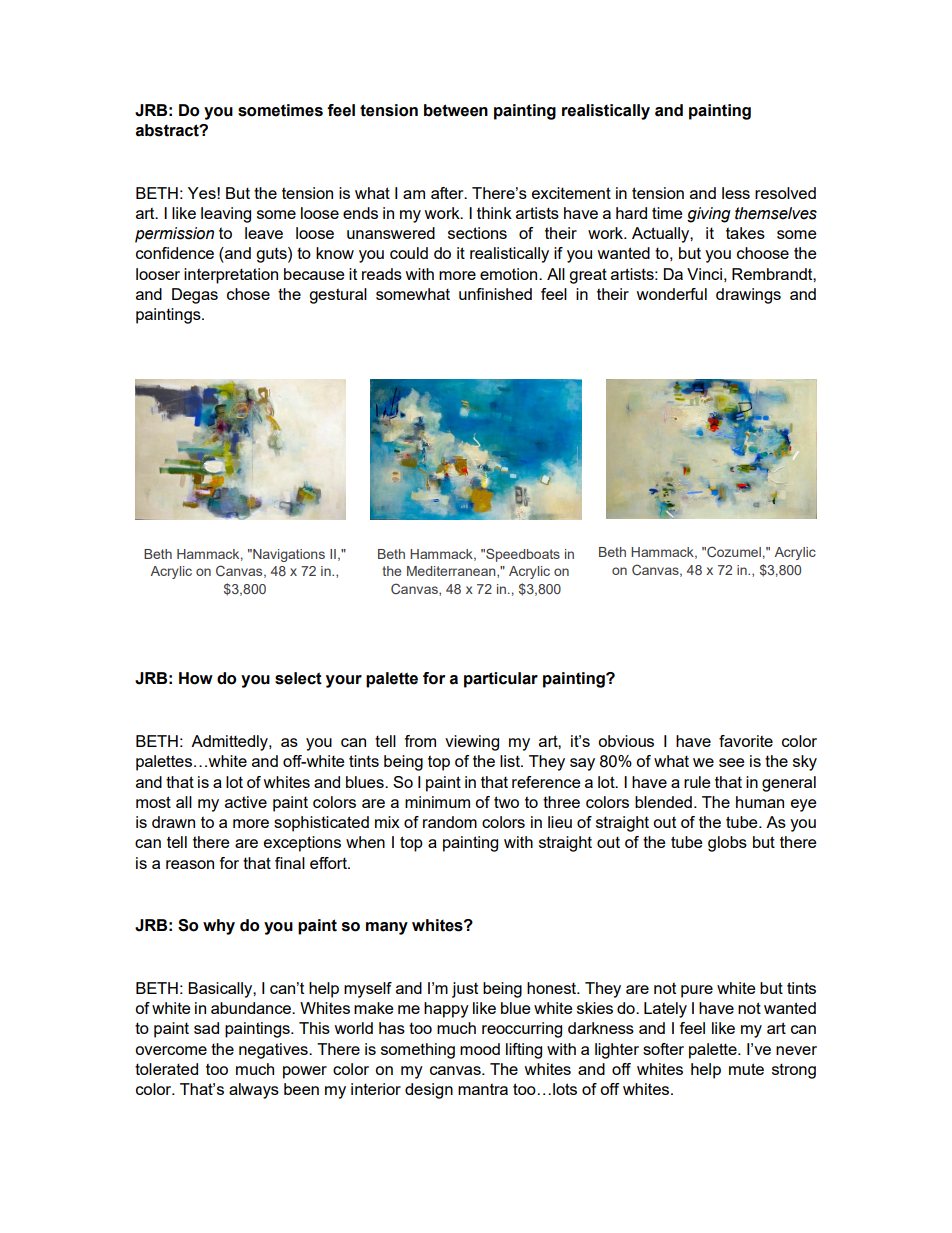 This screenshot has width=952, height=1233. What do you see at coordinates (480, 1049) in the screenshot?
I see `mood` at bounding box center [480, 1049].
